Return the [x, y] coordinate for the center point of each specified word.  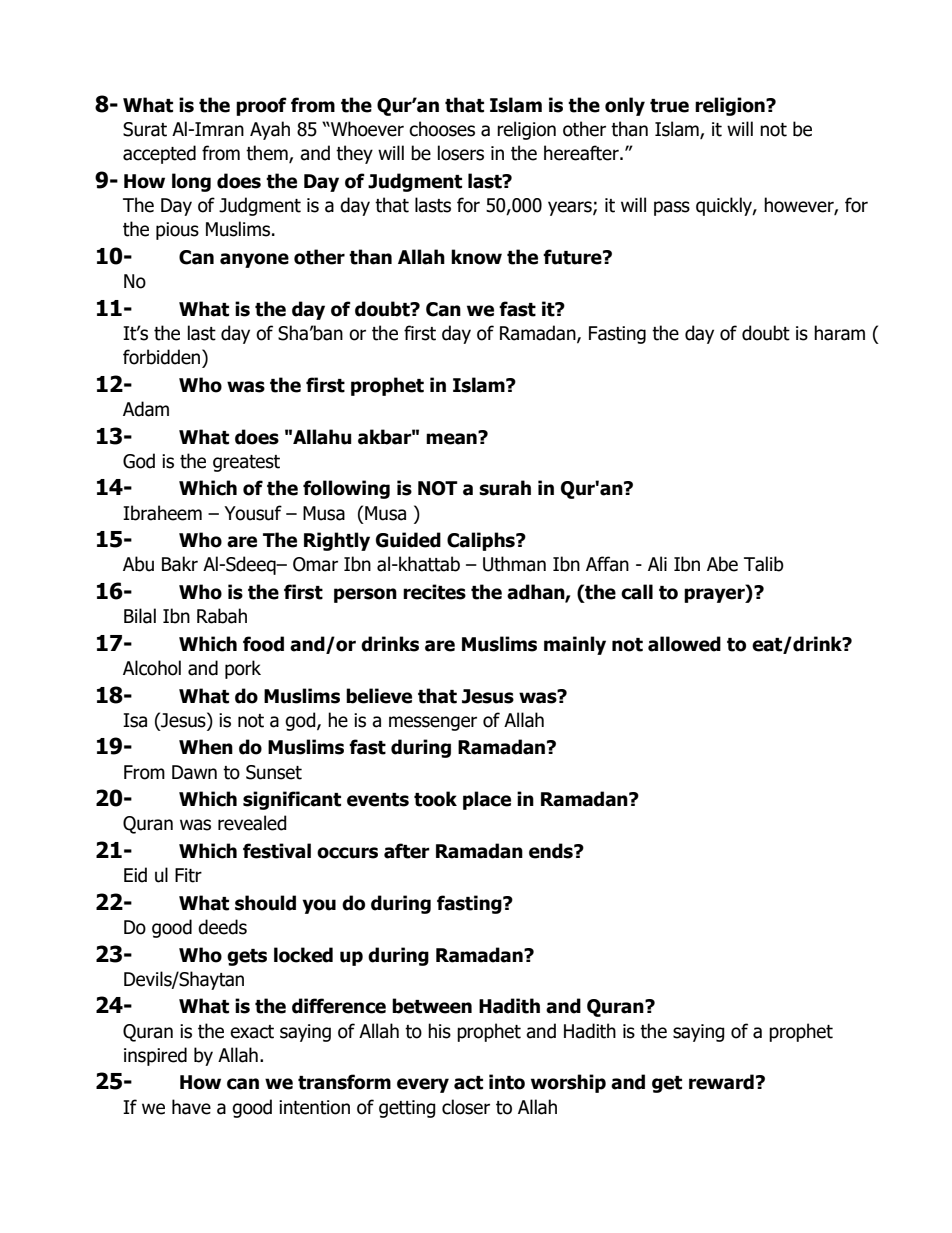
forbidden [163, 357]
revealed [252, 823]
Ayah [270, 130]
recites [434, 592]
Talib [764, 564]
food [263, 644]
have [191, 1107]
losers [461, 153]
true [669, 106]
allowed [684, 644]
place [487, 800]
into [507, 1082]
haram [839, 333]
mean [452, 438]
